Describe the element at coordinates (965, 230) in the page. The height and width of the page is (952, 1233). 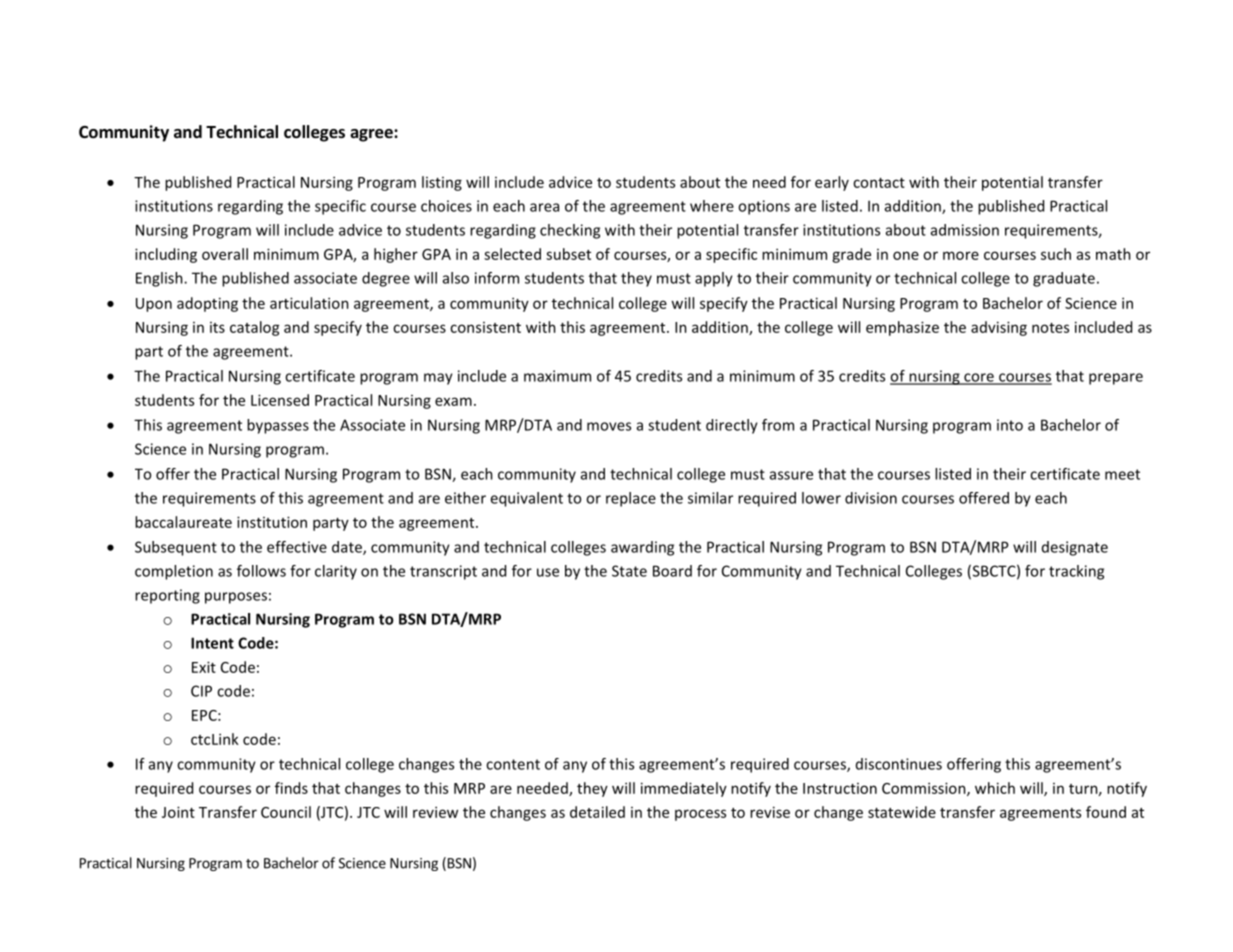
I see `admission` at that location.
